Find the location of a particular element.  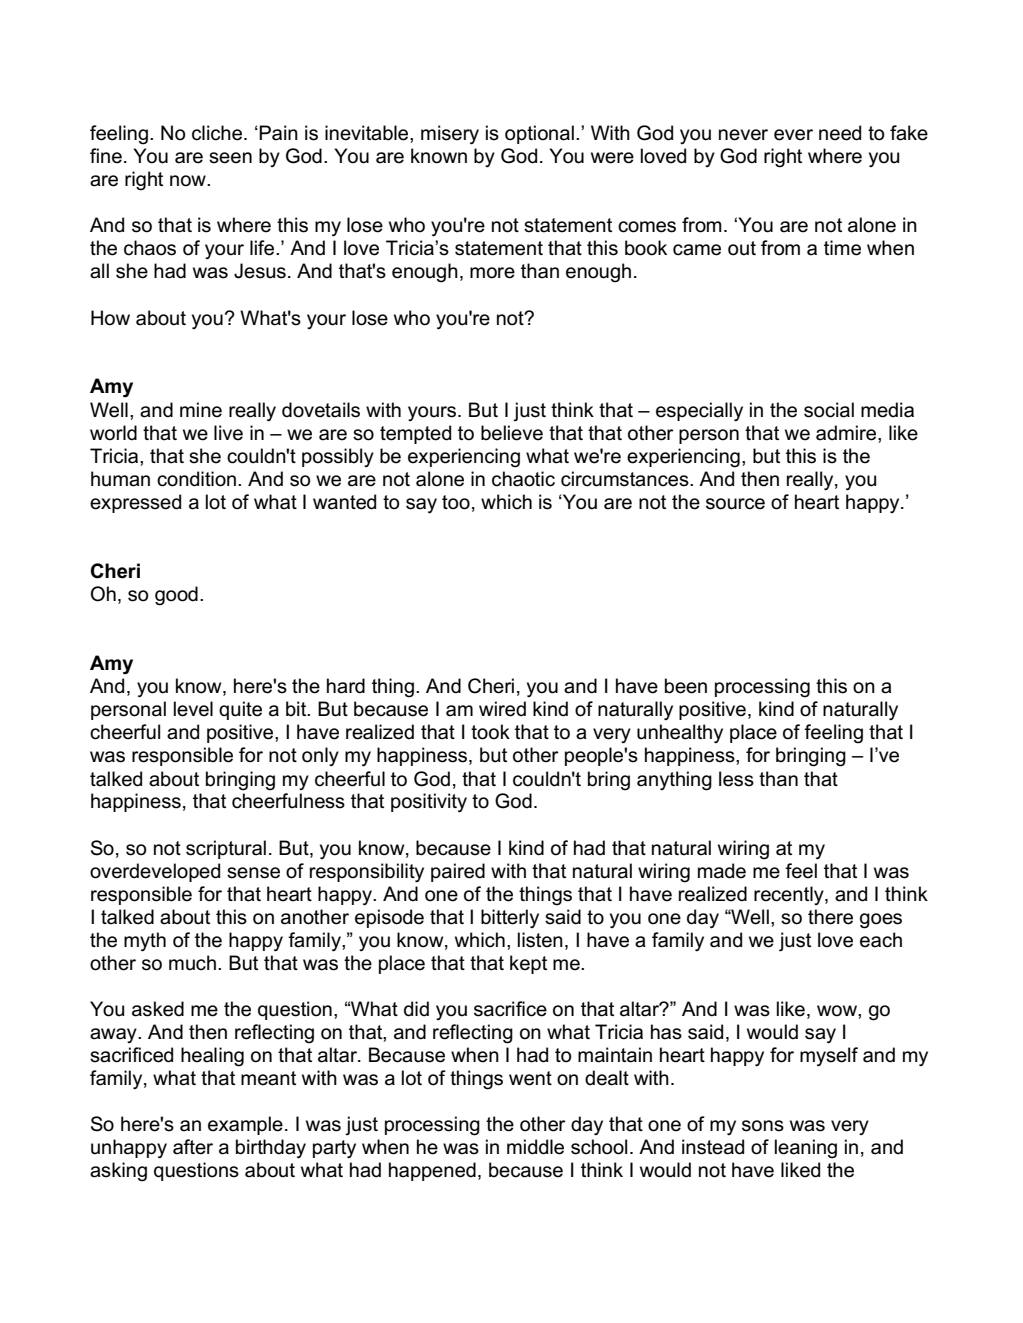

condition is located at coordinates (196, 479).
